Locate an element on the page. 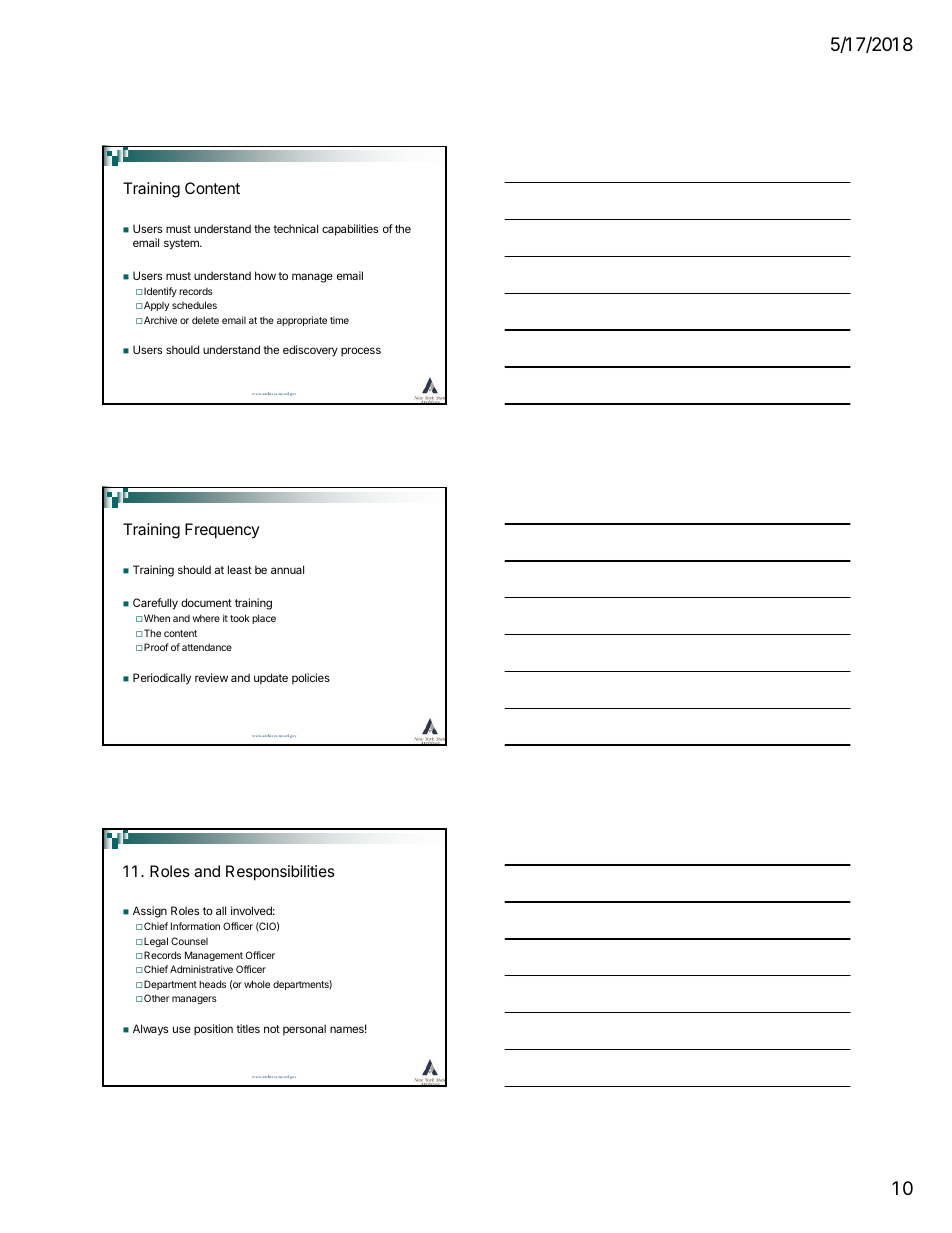  policies is located at coordinates (311, 679).
